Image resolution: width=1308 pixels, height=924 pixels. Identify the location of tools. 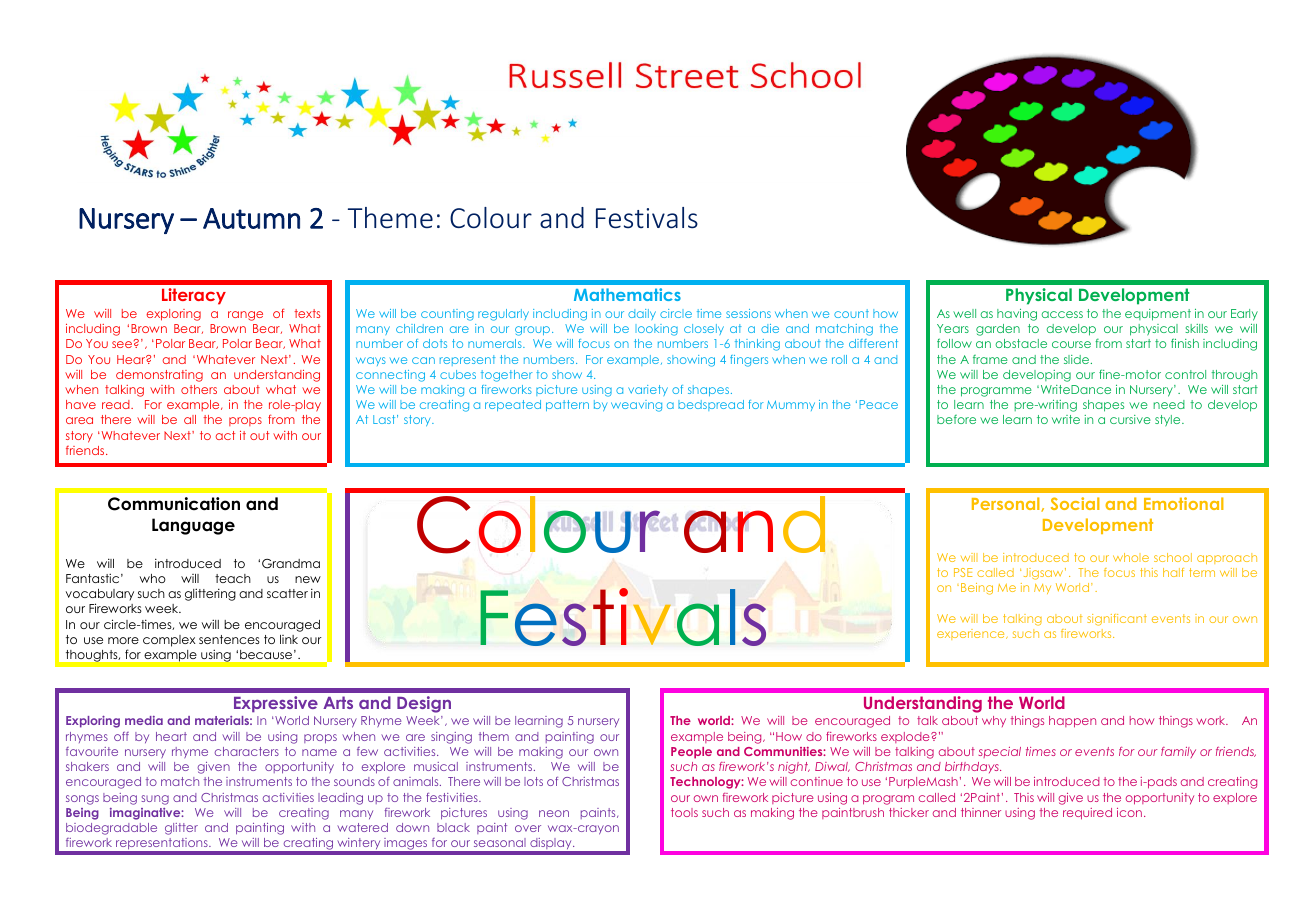
(684, 812).
